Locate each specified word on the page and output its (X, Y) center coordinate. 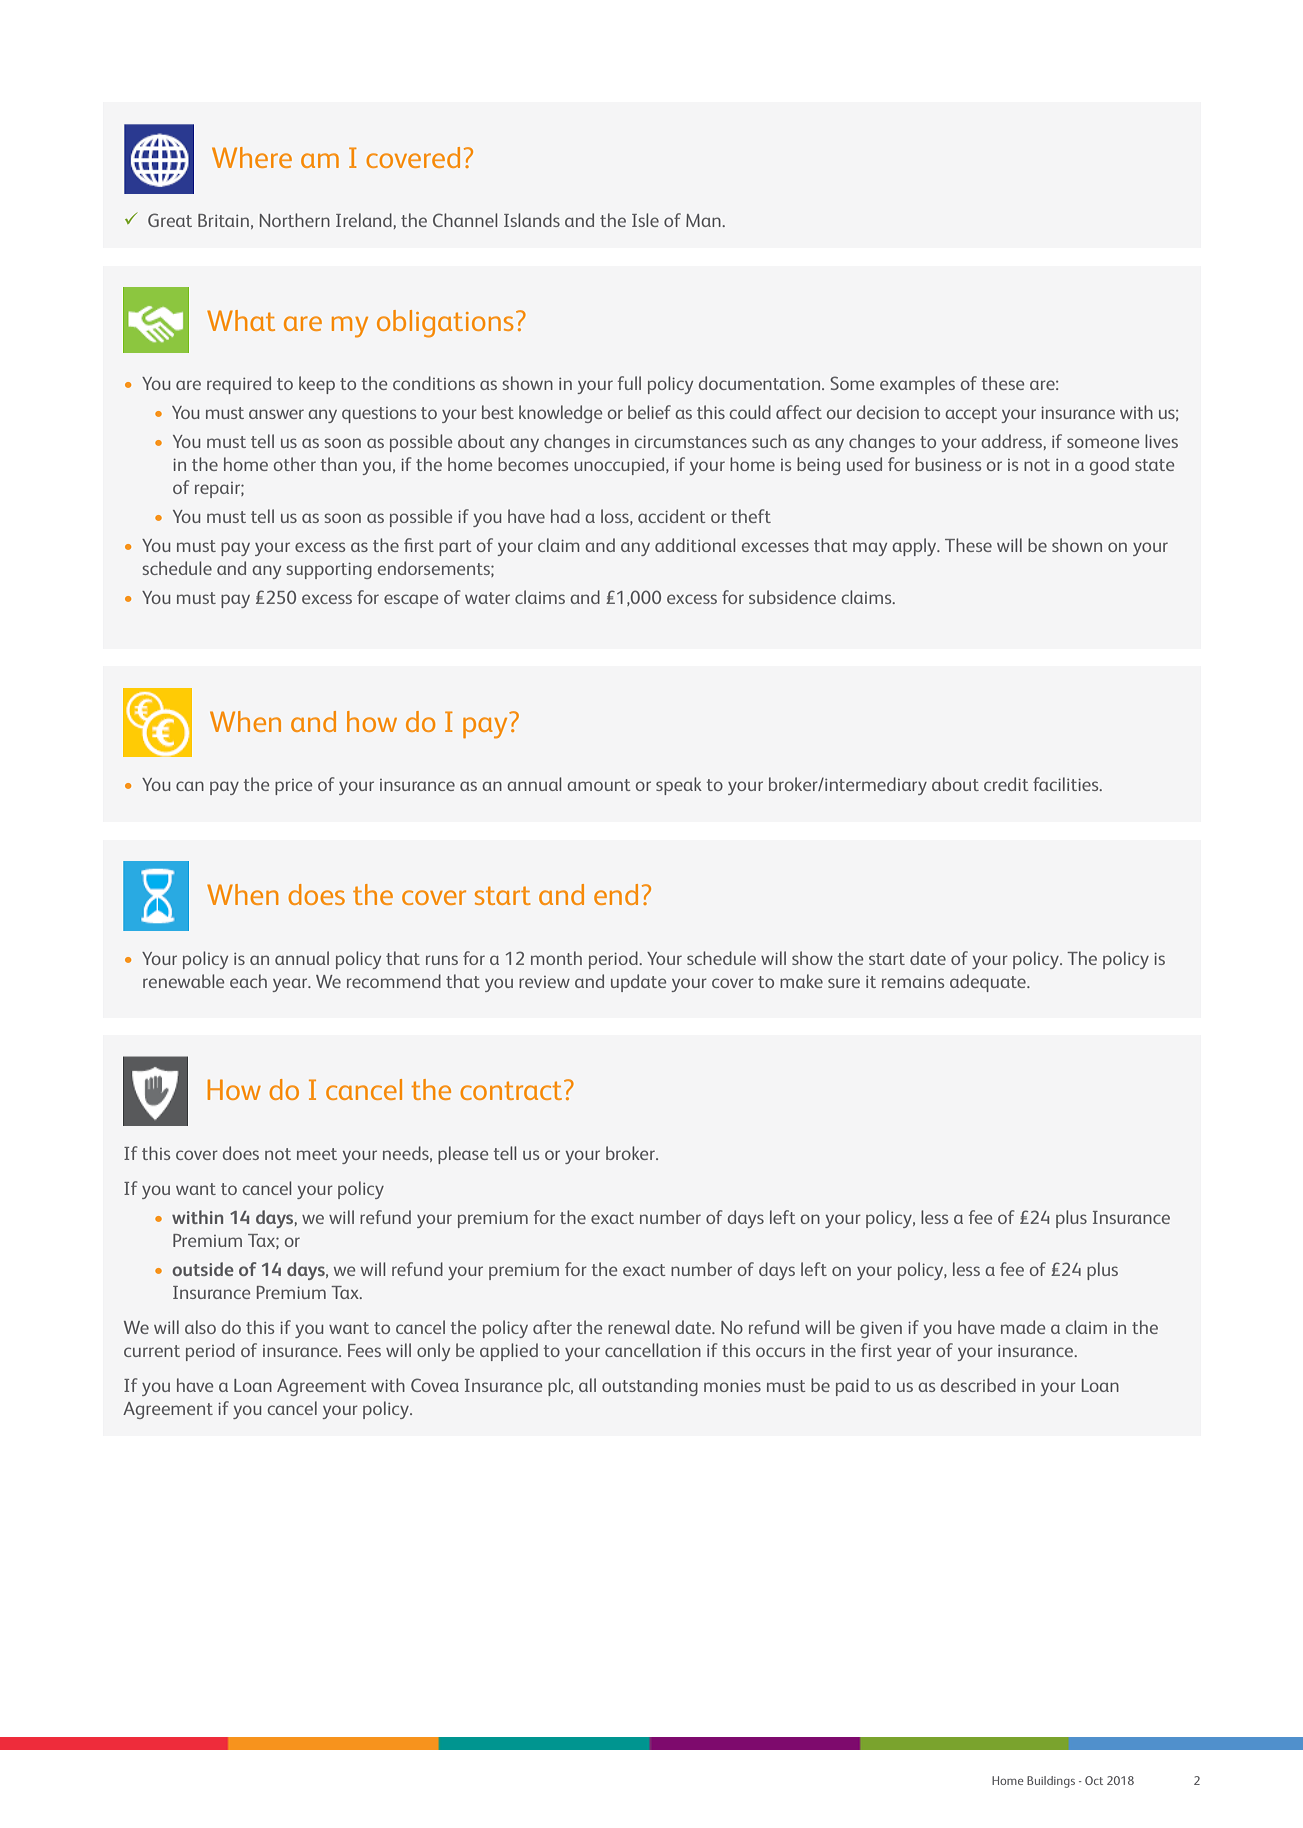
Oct (1094, 1780)
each (248, 981)
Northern (295, 220)
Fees (364, 1350)
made (1023, 1327)
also (200, 1327)
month (556, 958)
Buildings (1051, 1782)
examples (917, 385)
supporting (329, 571)
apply (915, 547)
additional (695, 545)
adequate (989, 983)
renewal (638, 1327)
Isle (645, 220)
